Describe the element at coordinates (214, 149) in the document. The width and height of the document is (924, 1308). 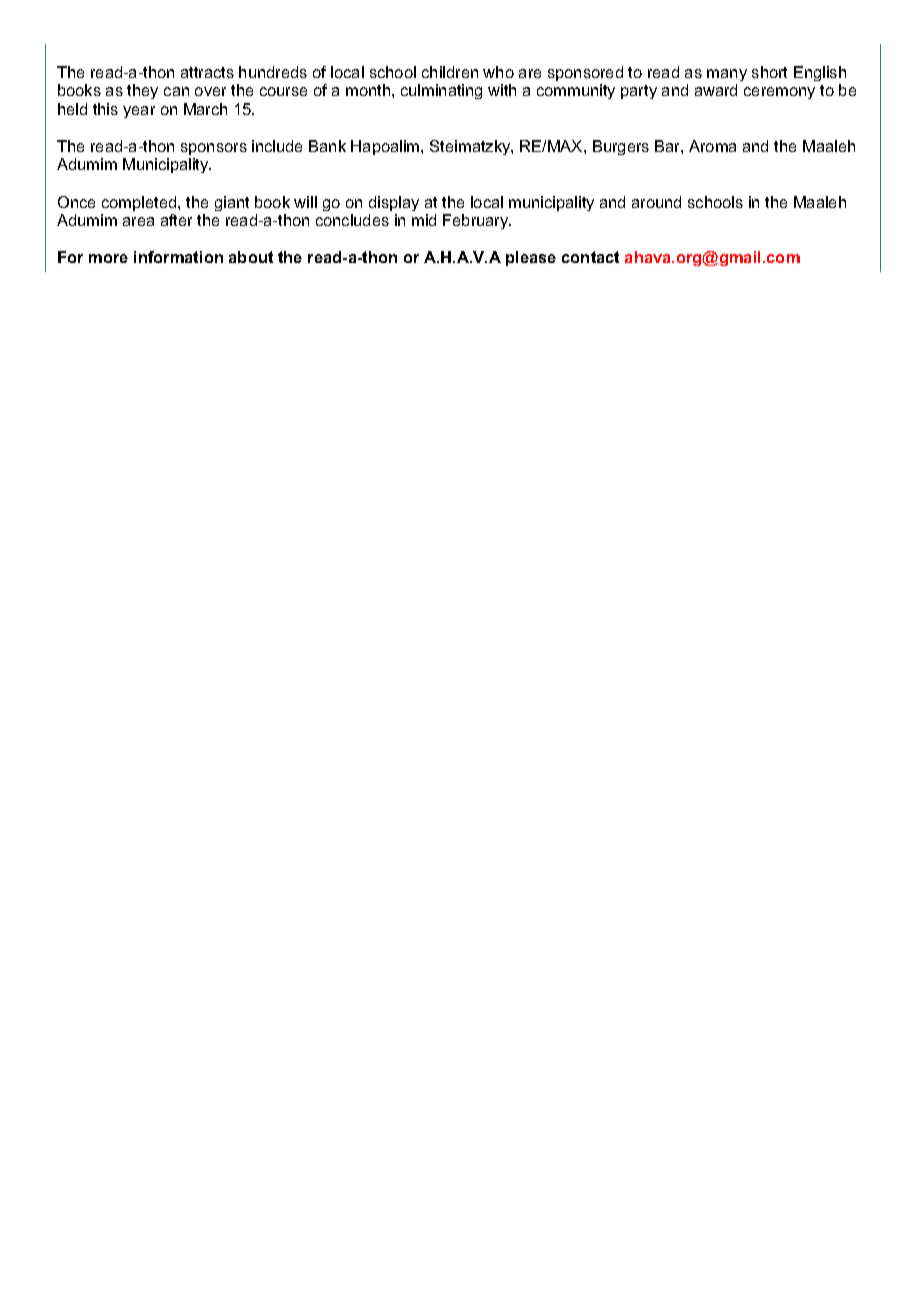
I see `sponsors` at that location.
